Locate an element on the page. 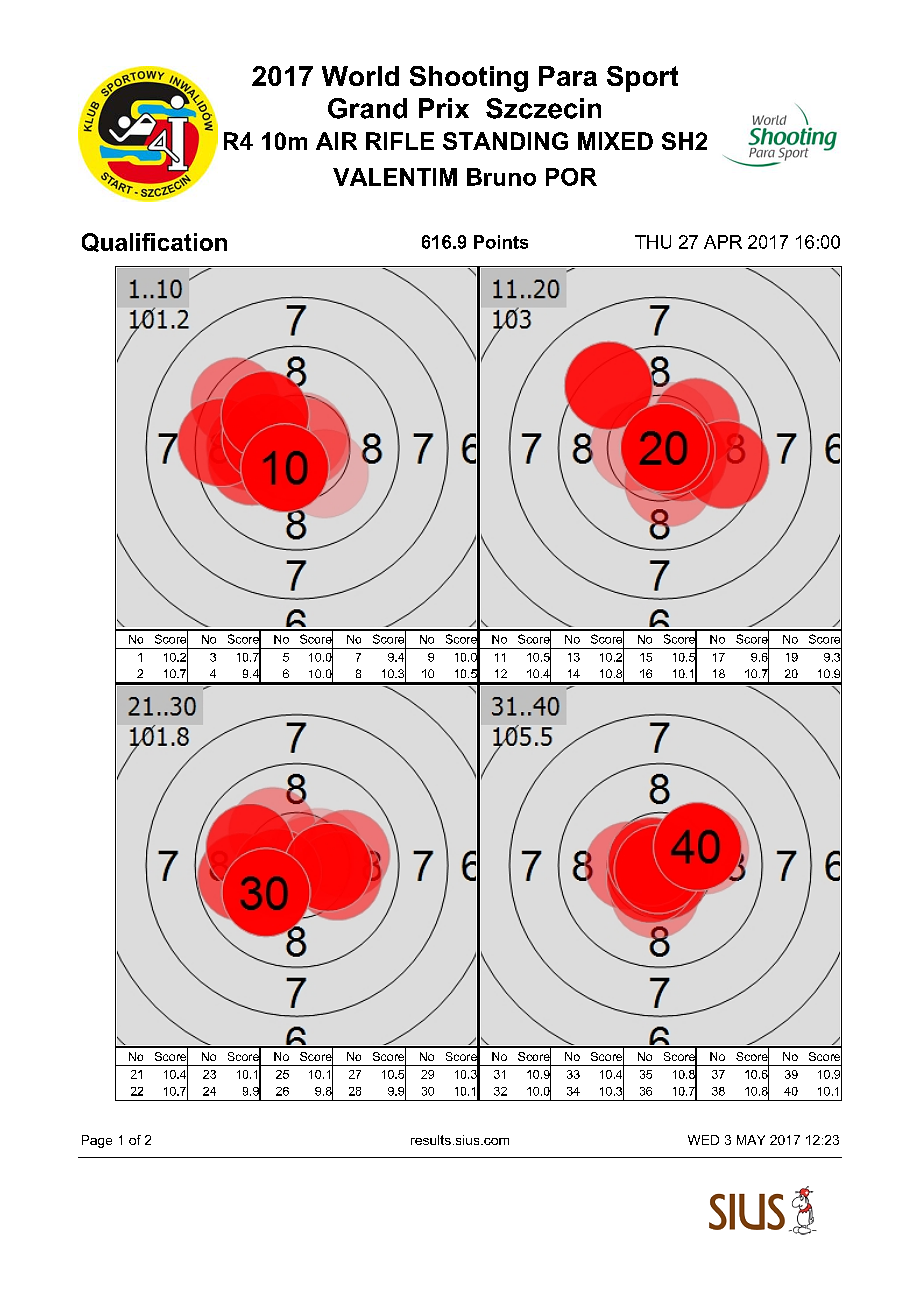 The image size is (924, 1308). Sport is located at coordinates (642, 79).
